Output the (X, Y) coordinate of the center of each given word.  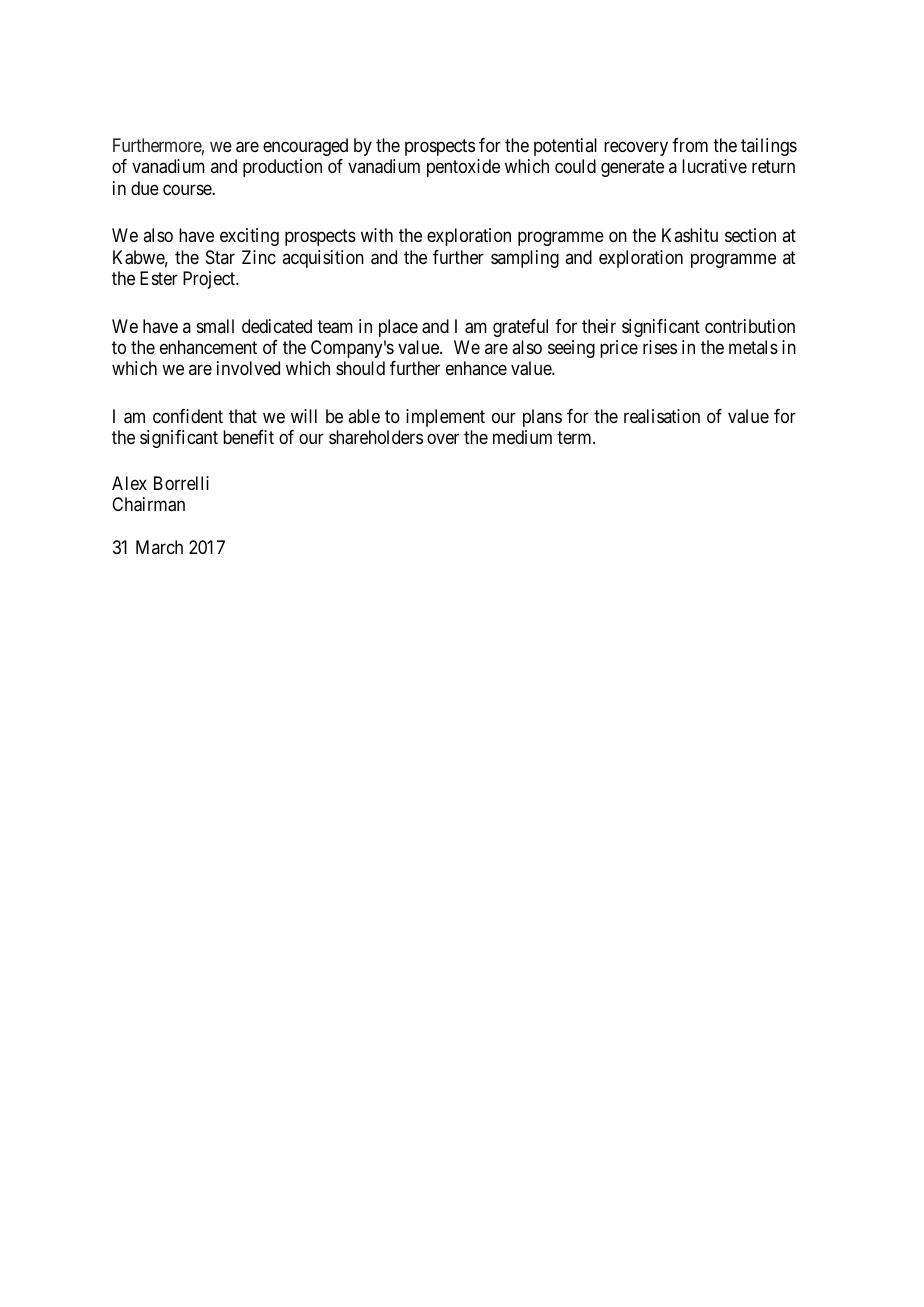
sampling (525, 259)
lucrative (714, 166)
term (575, 438)
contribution (750, 326)
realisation (662, 416)
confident (188, 416)
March (159, 547)
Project (210, 280)
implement (445, 418)
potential (565, 147)
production (282, 168)
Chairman (148, 504)
